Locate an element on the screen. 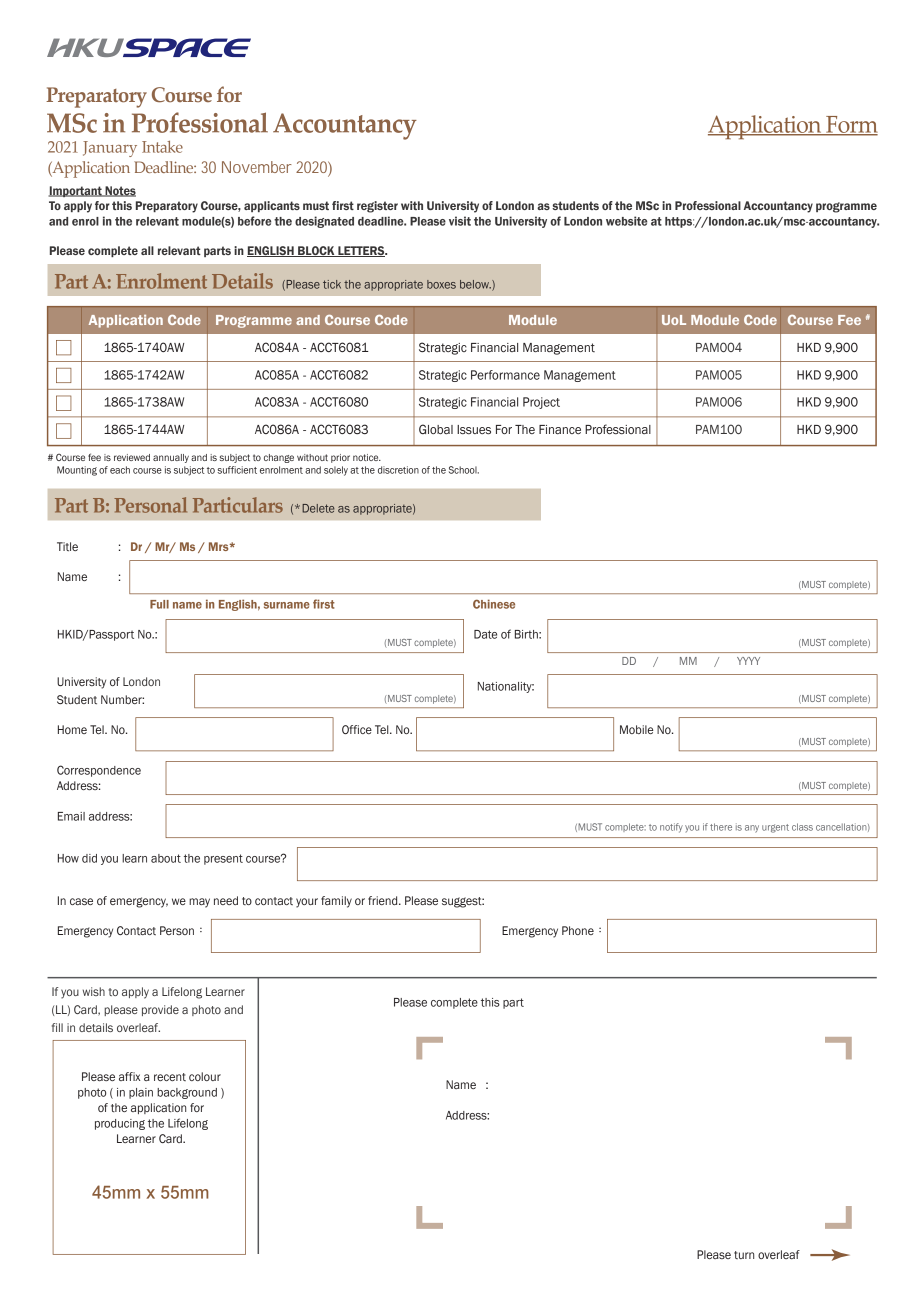 The image size is (924, 1297). Intake is located at coordinates (162, 147).
